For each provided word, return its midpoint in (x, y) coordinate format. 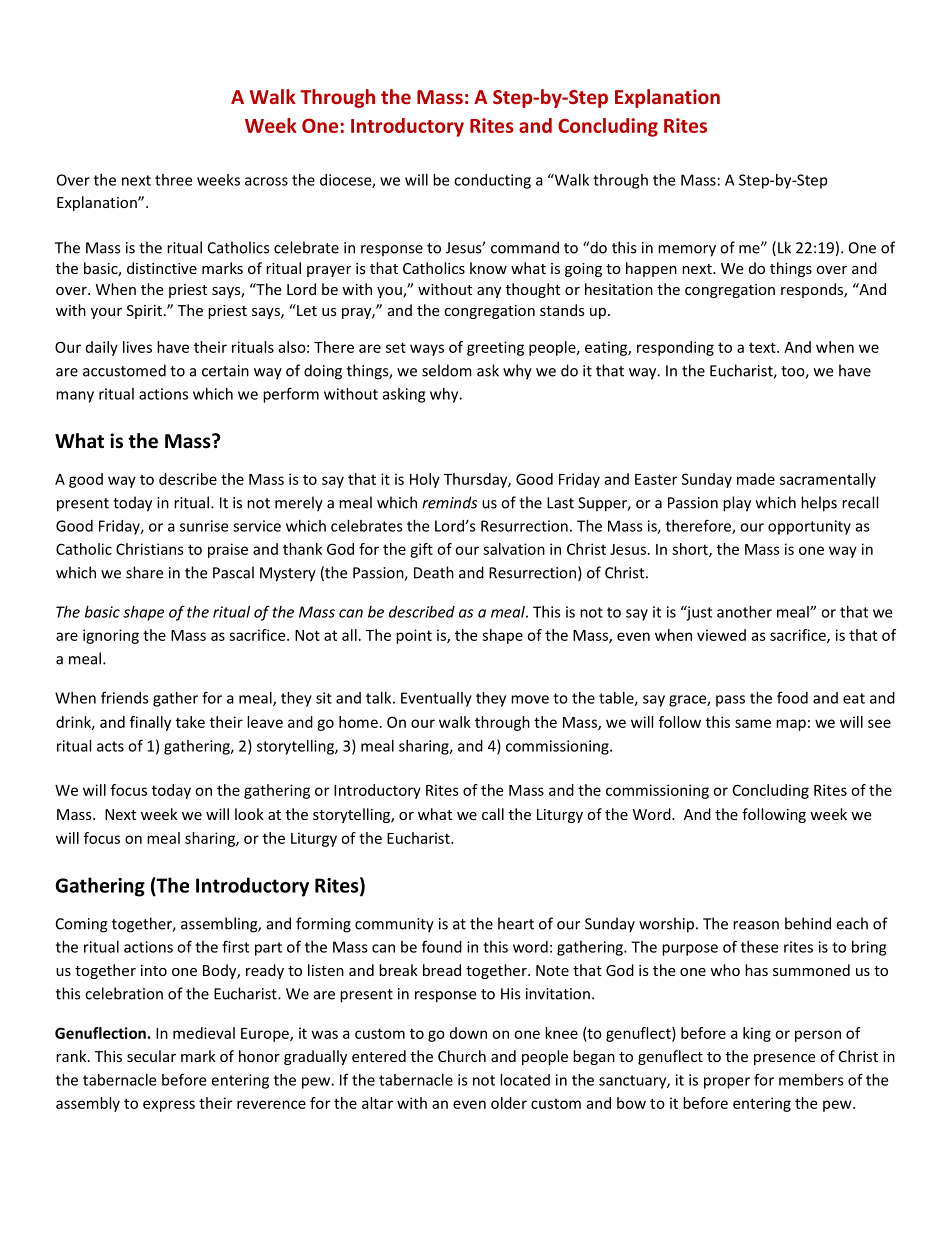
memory (687, 251)
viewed (721, 635)
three (173, 180)
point (414, 636)
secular (151, 1056)
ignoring (111, 636)
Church (462, 1056)
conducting (492, 181)
